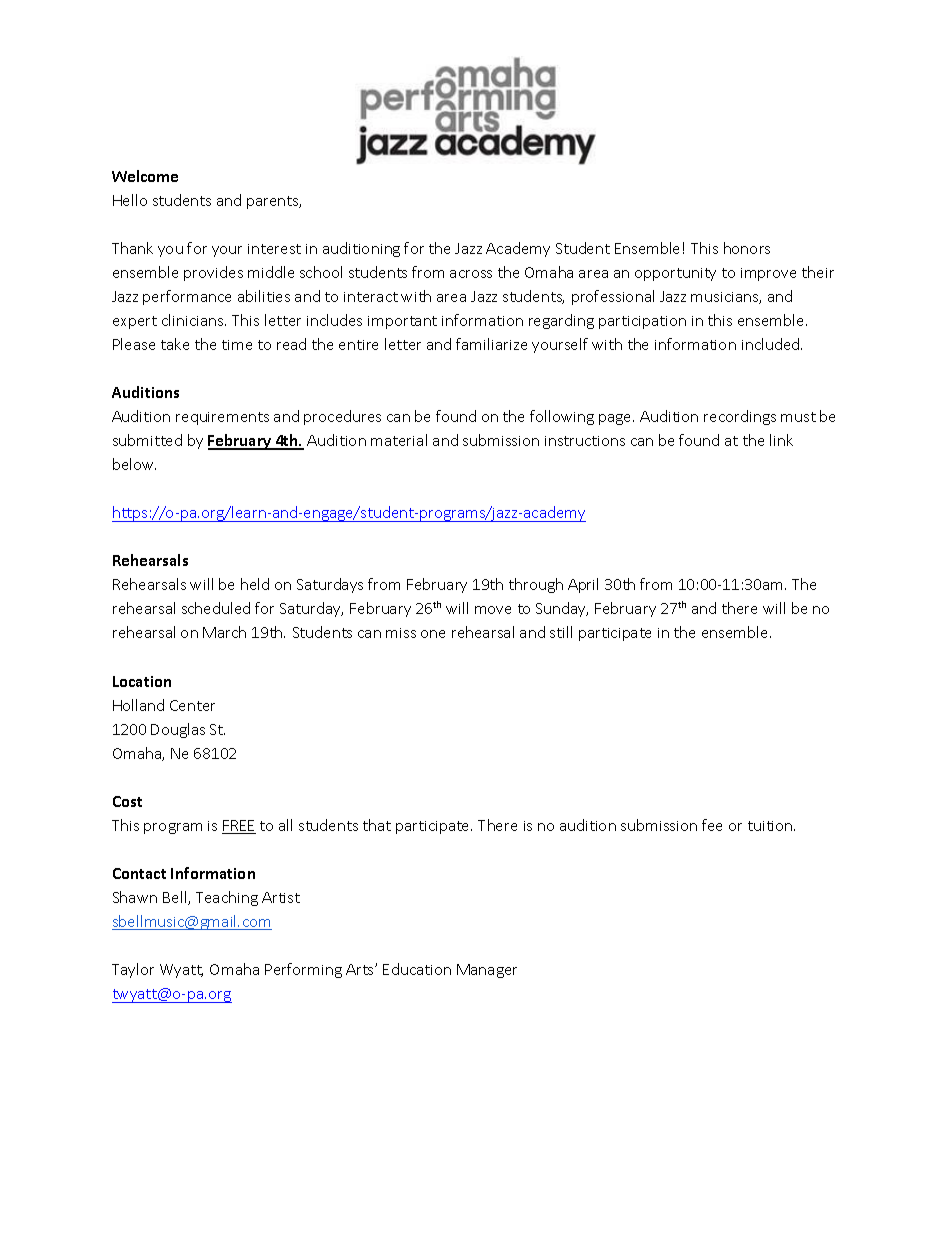 The width and height of the screenshot is (952, 1233). Describe the element at coordinates (471, 274) in the screenshot. I see `across` at that location.
